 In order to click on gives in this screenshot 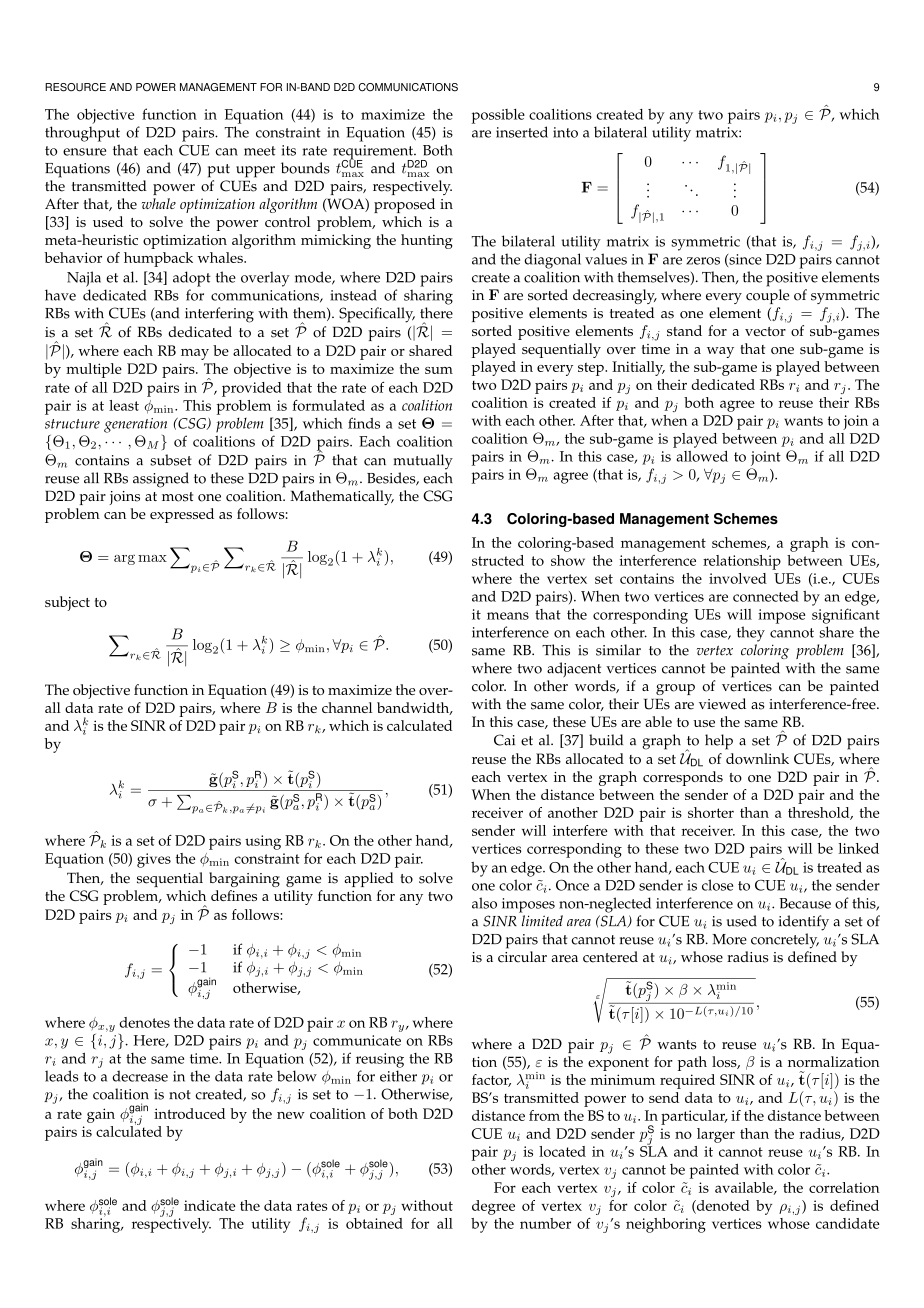, I will do `click(154, 860)`.
